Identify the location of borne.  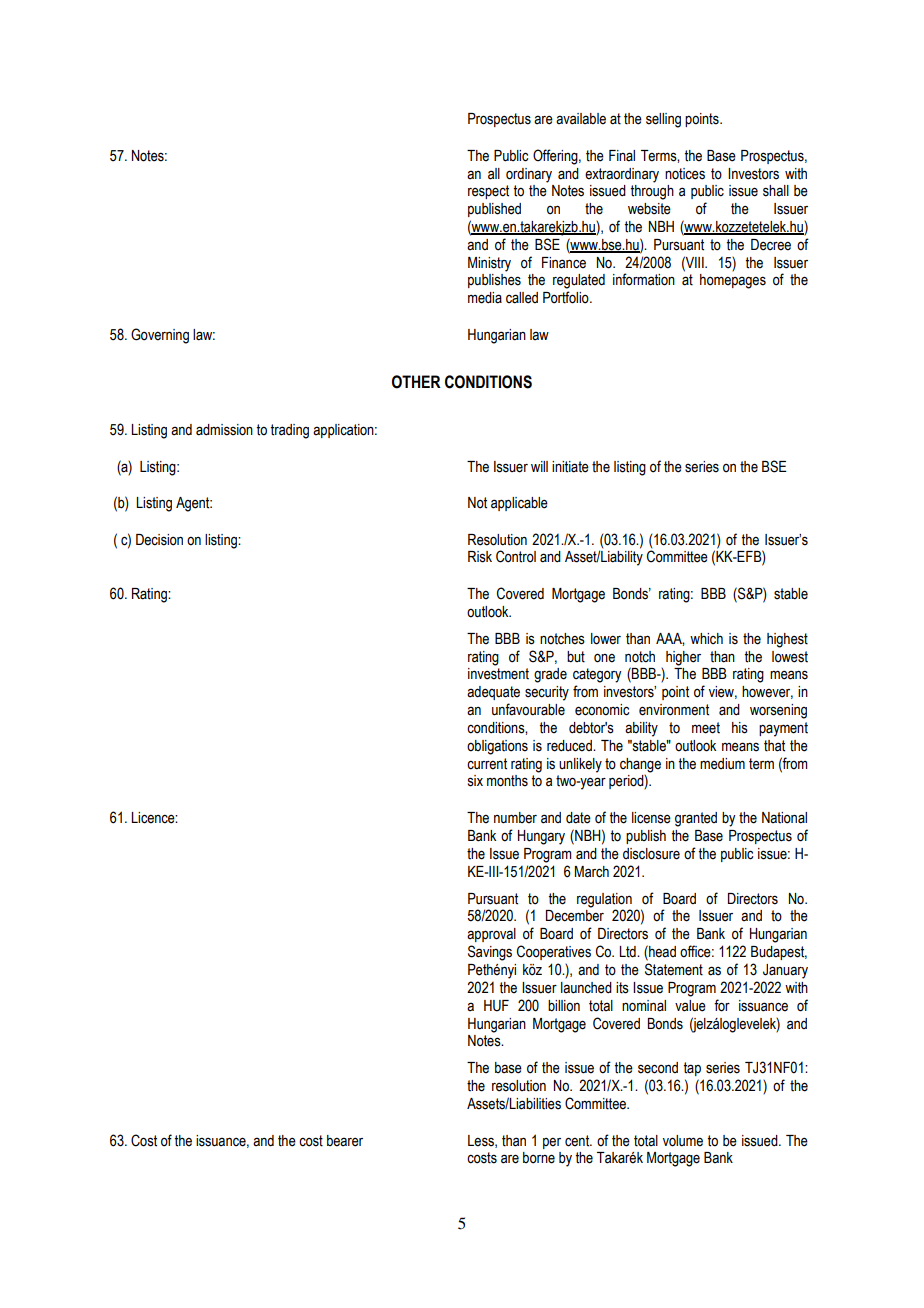
(539, 1158).
